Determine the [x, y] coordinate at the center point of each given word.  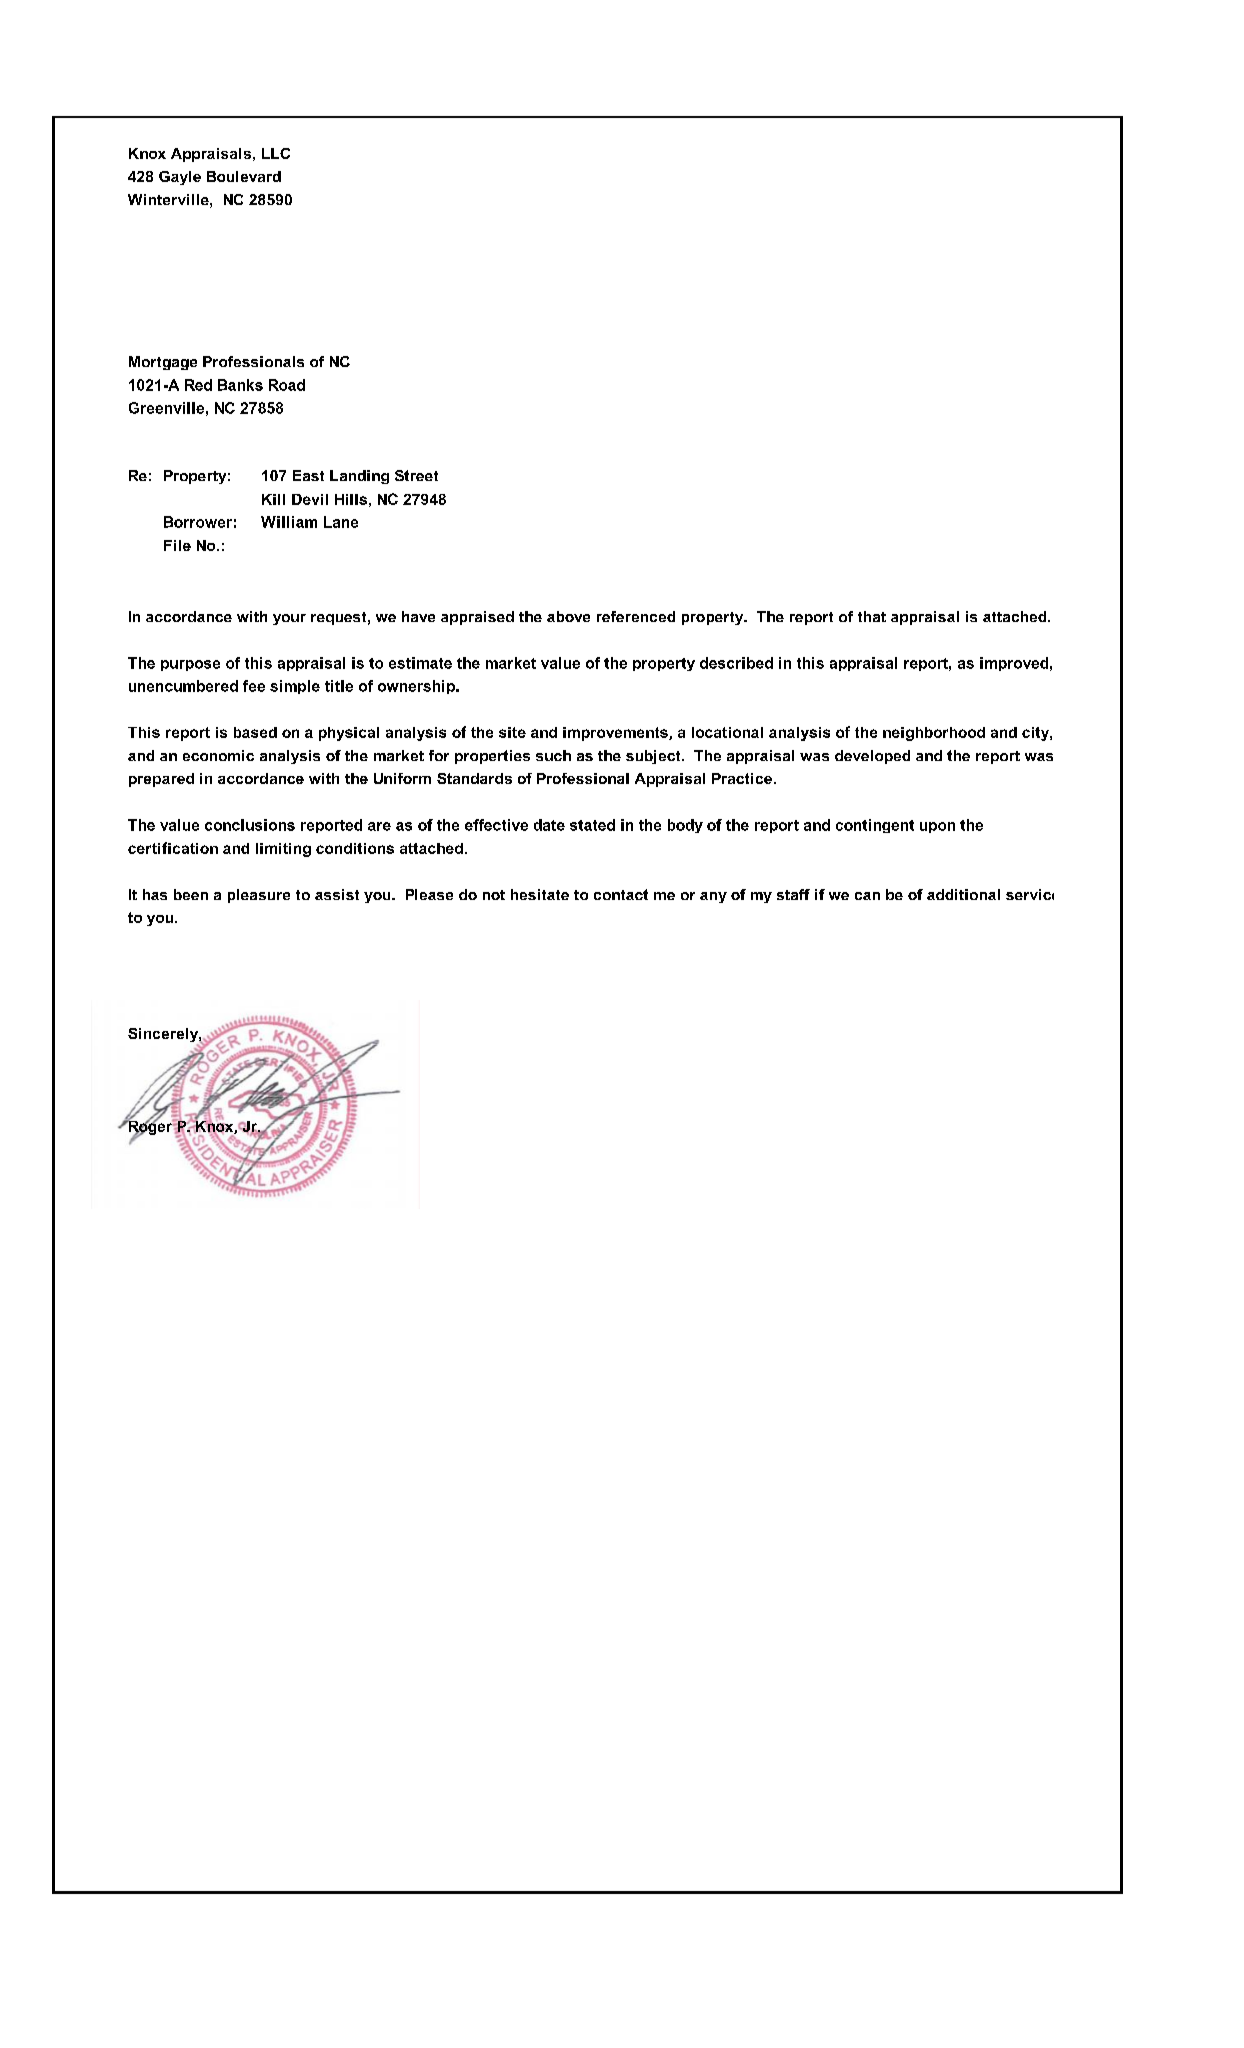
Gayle [180, 178]
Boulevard [244, 176]
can [867, 896]
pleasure [259, 896]
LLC [276, 153]
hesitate [540, 894]
